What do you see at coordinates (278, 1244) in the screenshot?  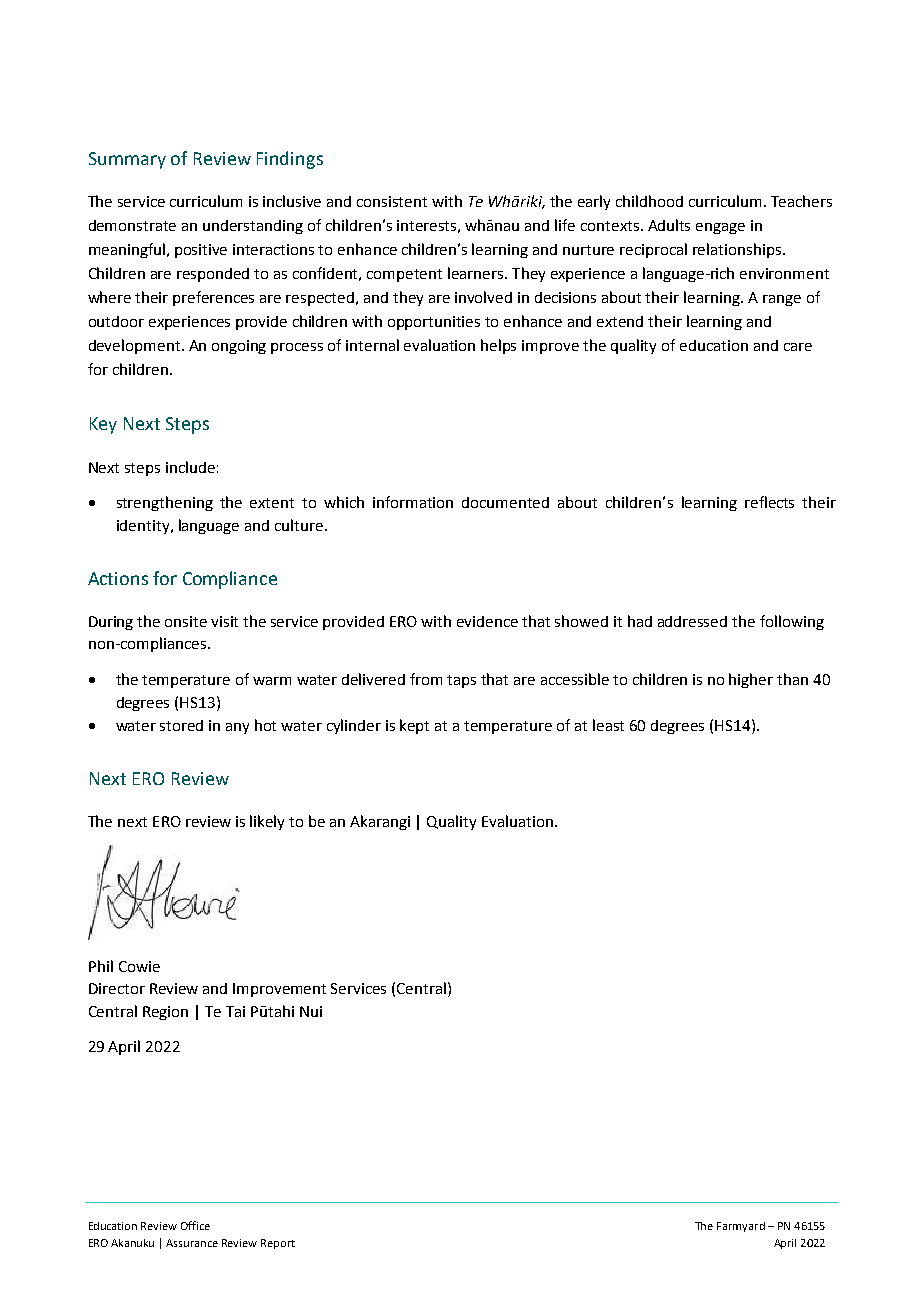 I see `Report` at bounding box center [278, 1244].
